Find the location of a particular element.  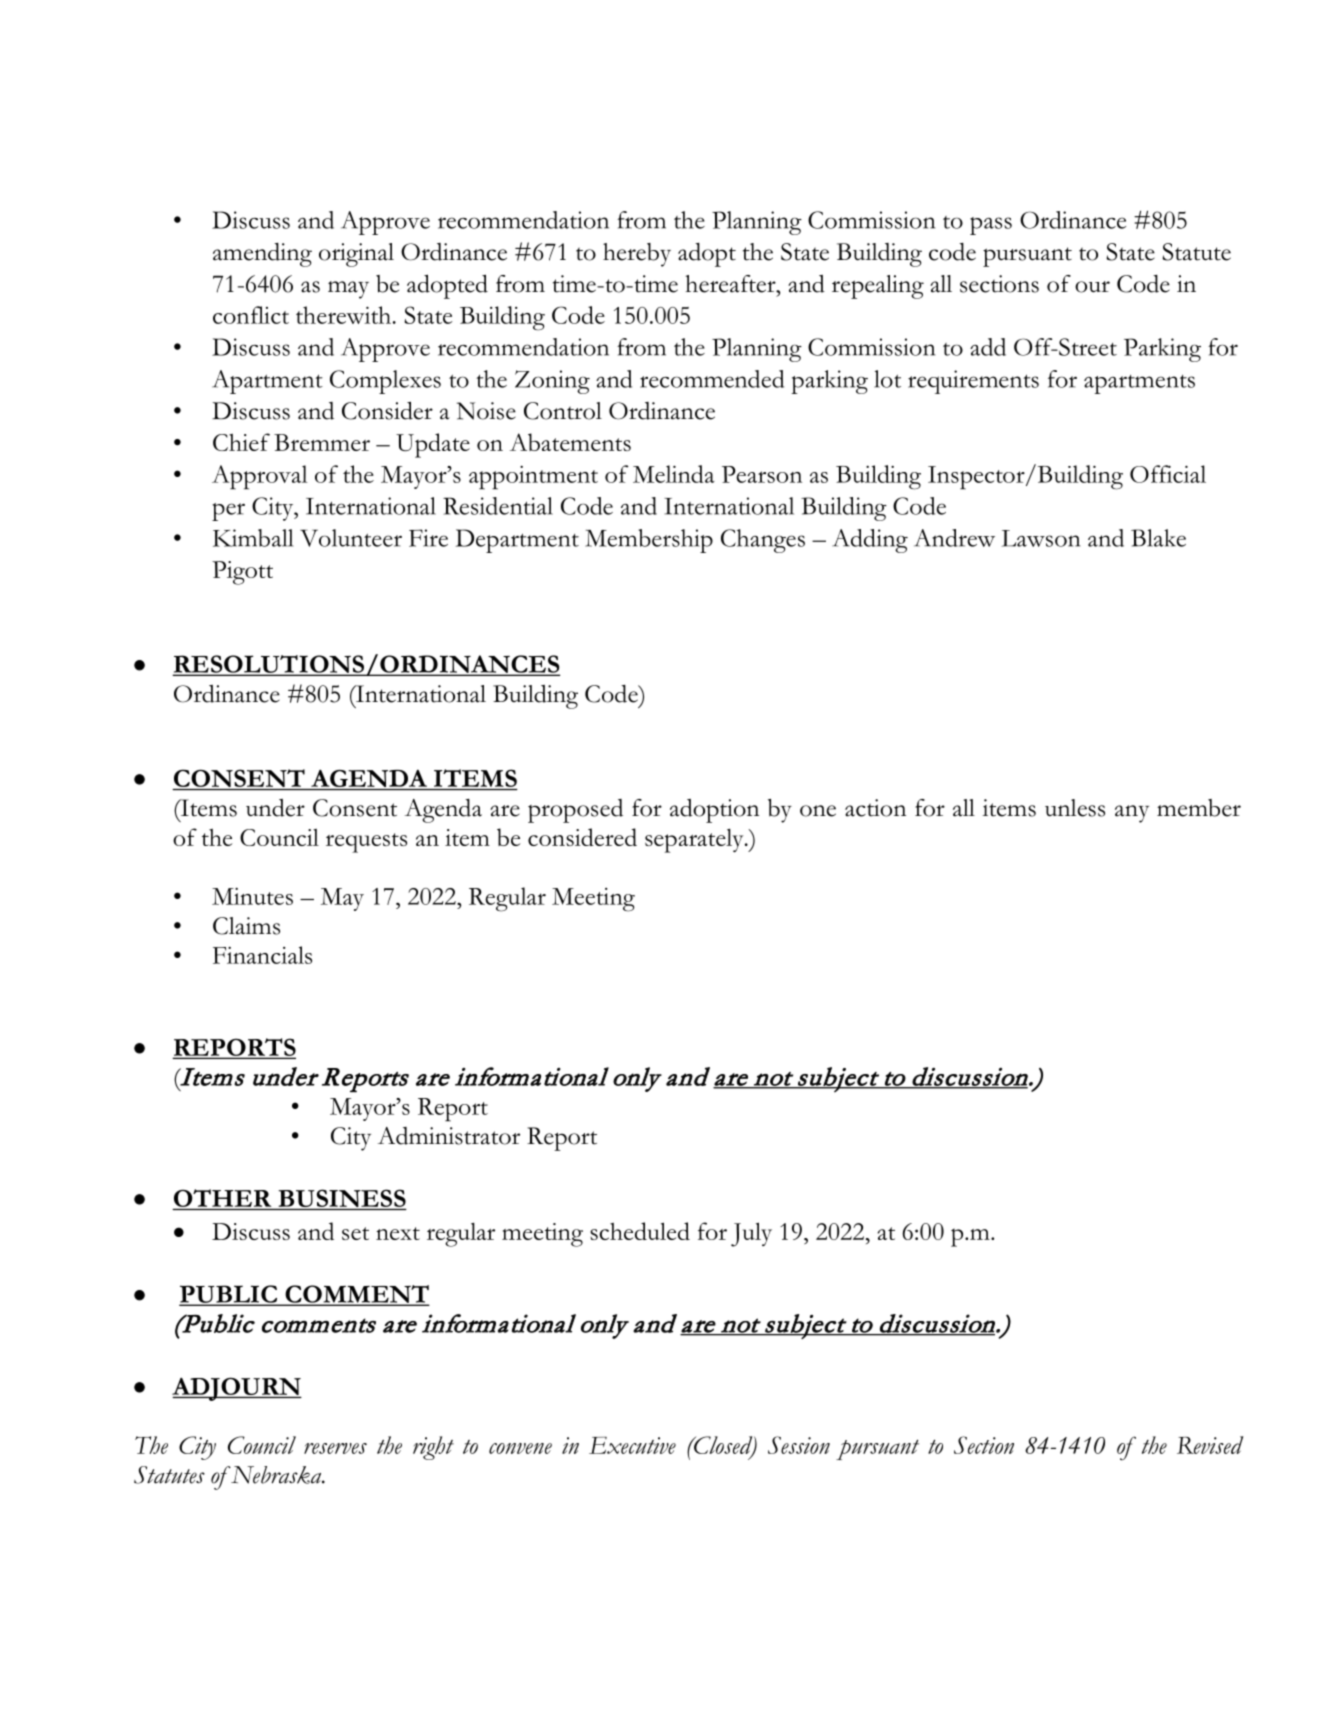

reserves is located at coordinates (335, 1448).
